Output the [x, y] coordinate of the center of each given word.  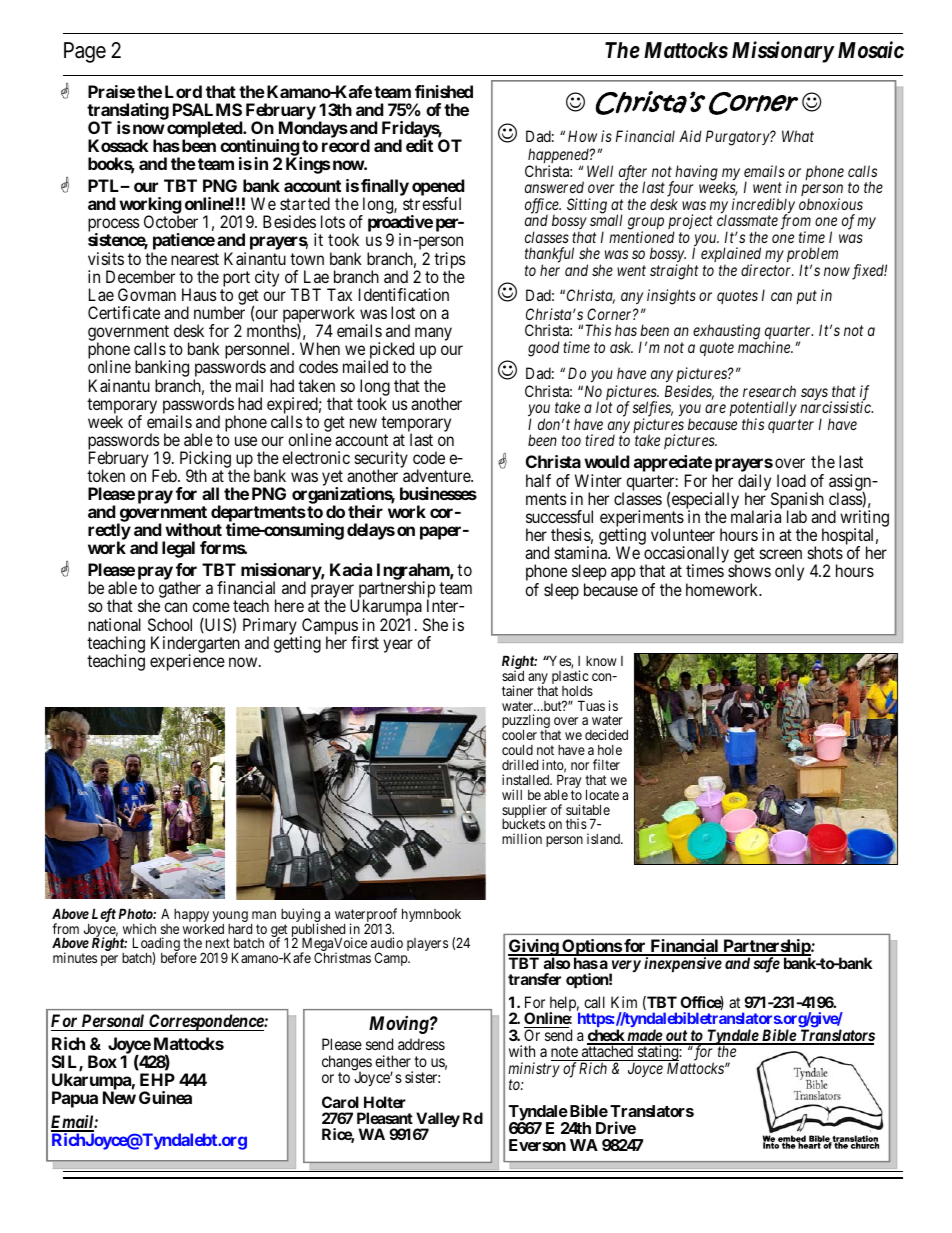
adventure [437, 475]
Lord [183, 91]
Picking [205, 461]
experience [187, 662]
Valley [437, 1121]
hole [610, 750]
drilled [520, 764]
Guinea [165, 1097]
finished [444, 91]
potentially [763, 410]
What [798, 136]
